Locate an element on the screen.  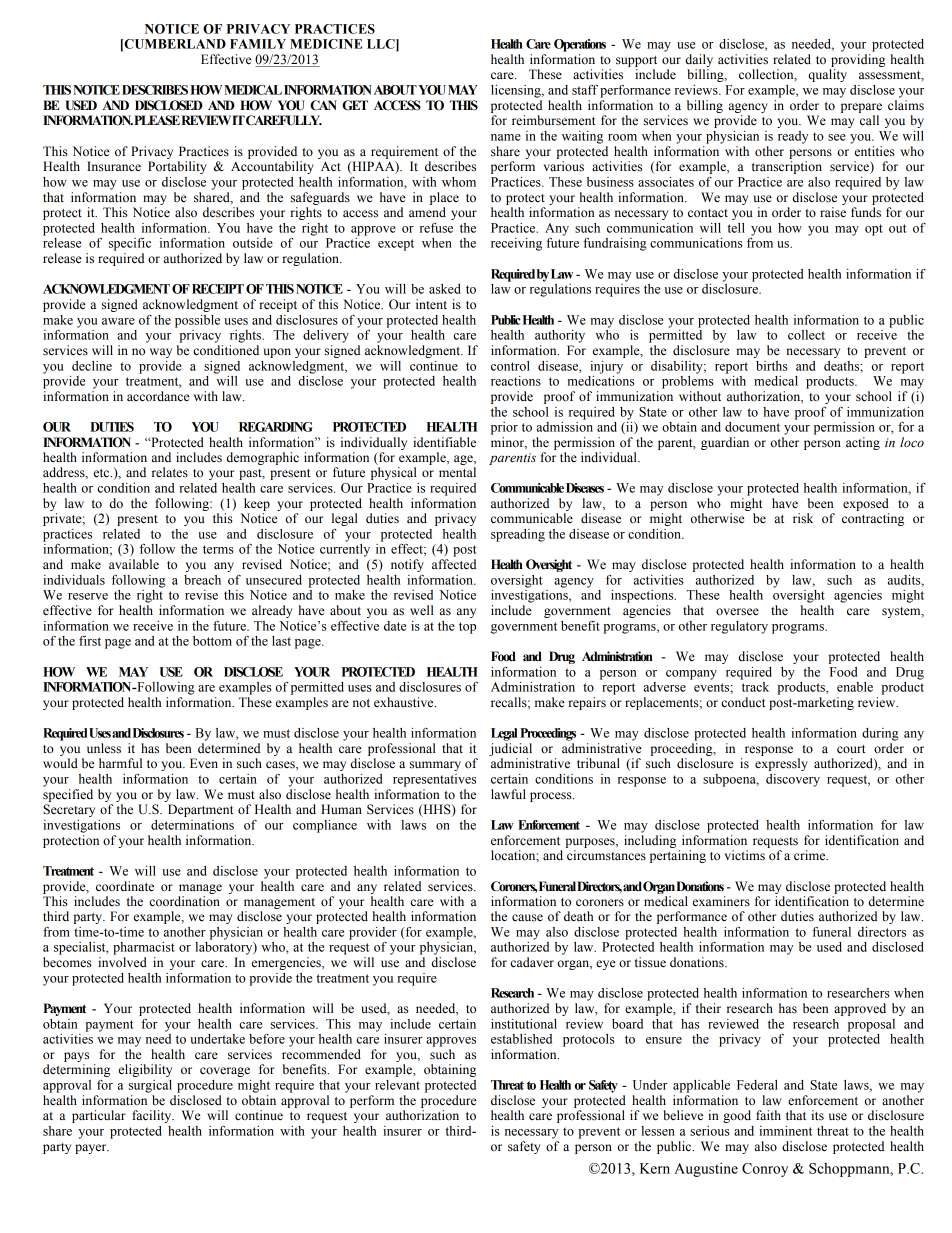
way is located at coordinates (161, 353).
